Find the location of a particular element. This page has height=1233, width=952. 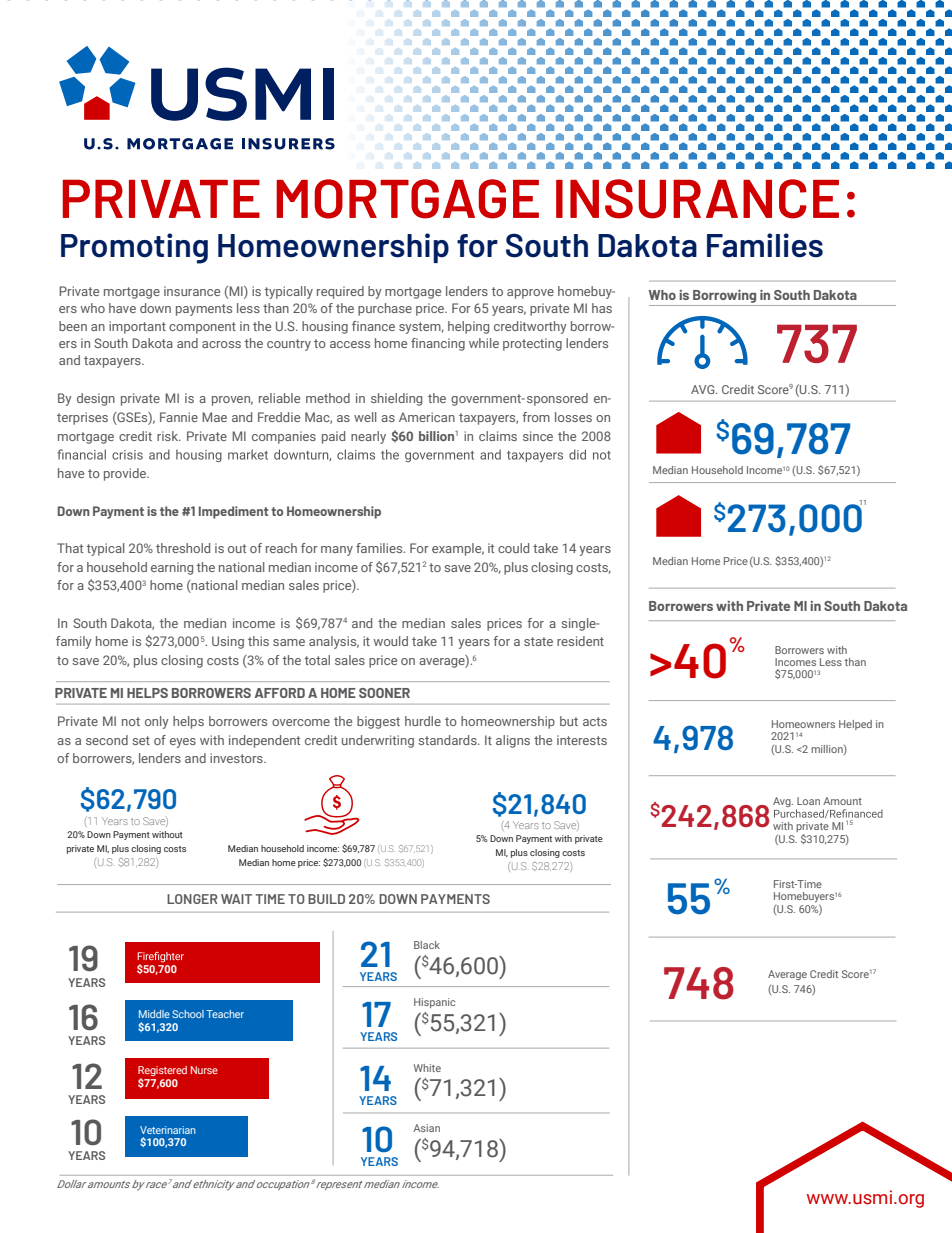

standards is located at coordinates (448, 740).
